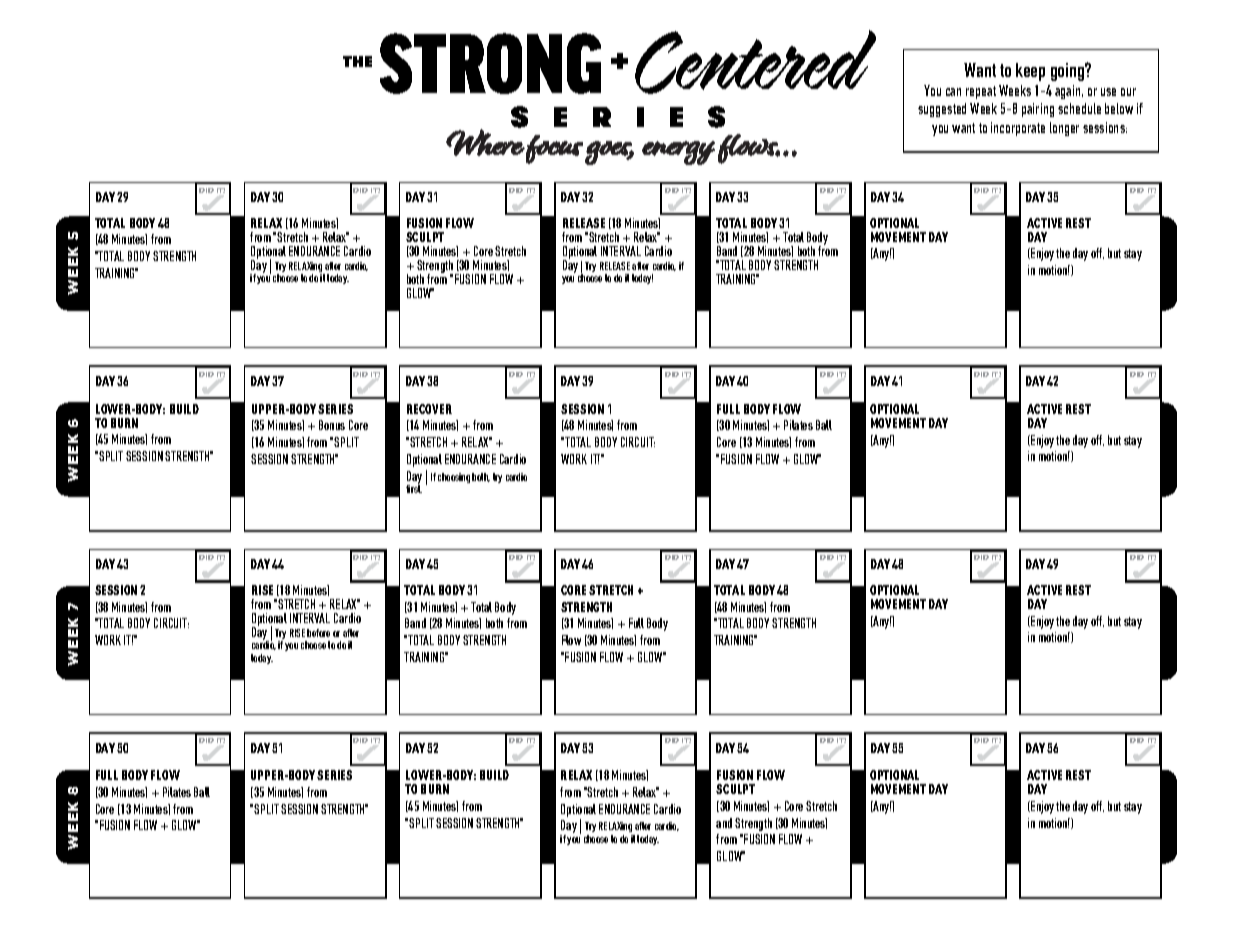 The image size is (1233, 952). Describe the element at coordinates (454, 478) in the image. I see `choosing` at that location.
